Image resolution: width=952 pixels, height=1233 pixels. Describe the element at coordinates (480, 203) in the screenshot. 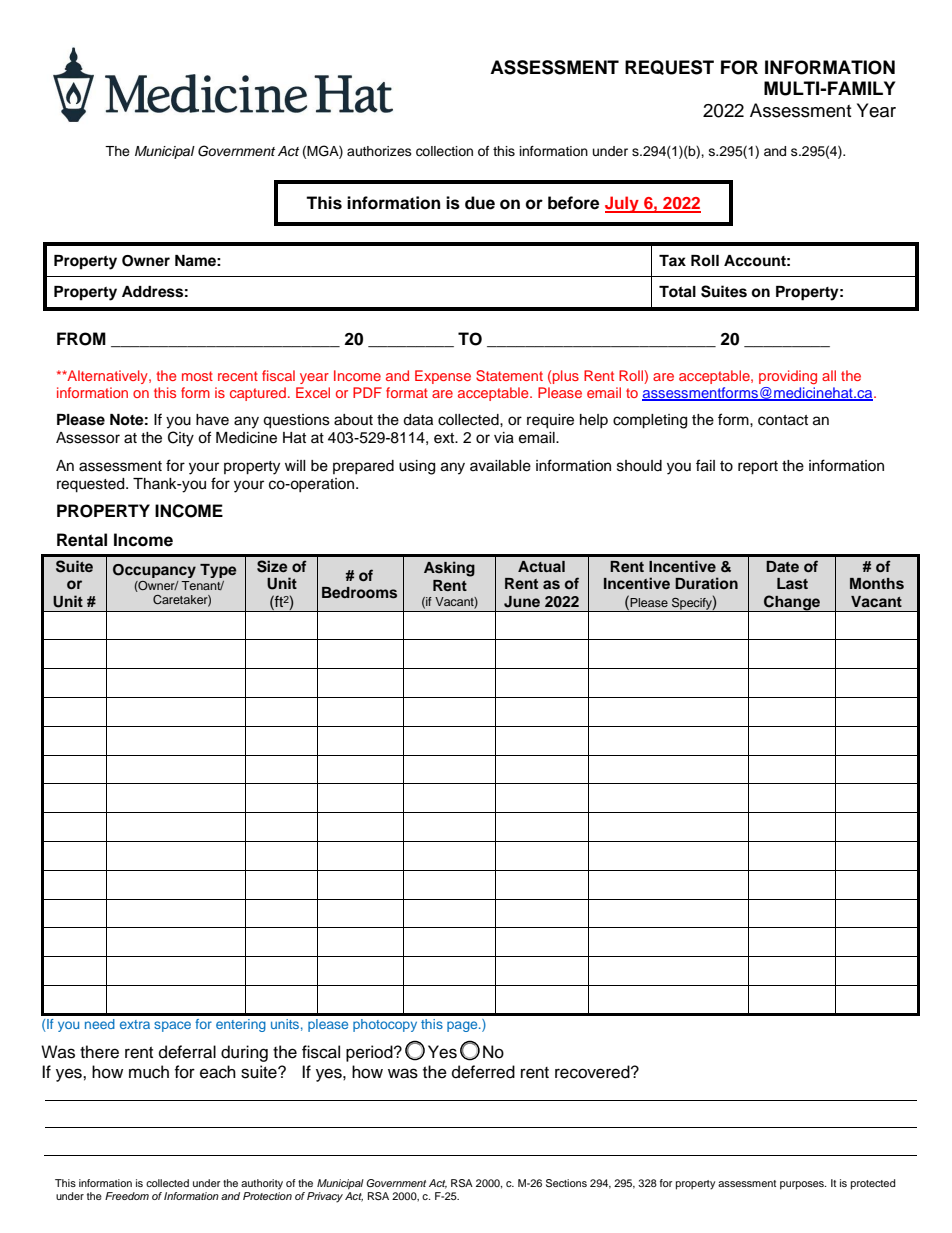

I see `due` at that location.
